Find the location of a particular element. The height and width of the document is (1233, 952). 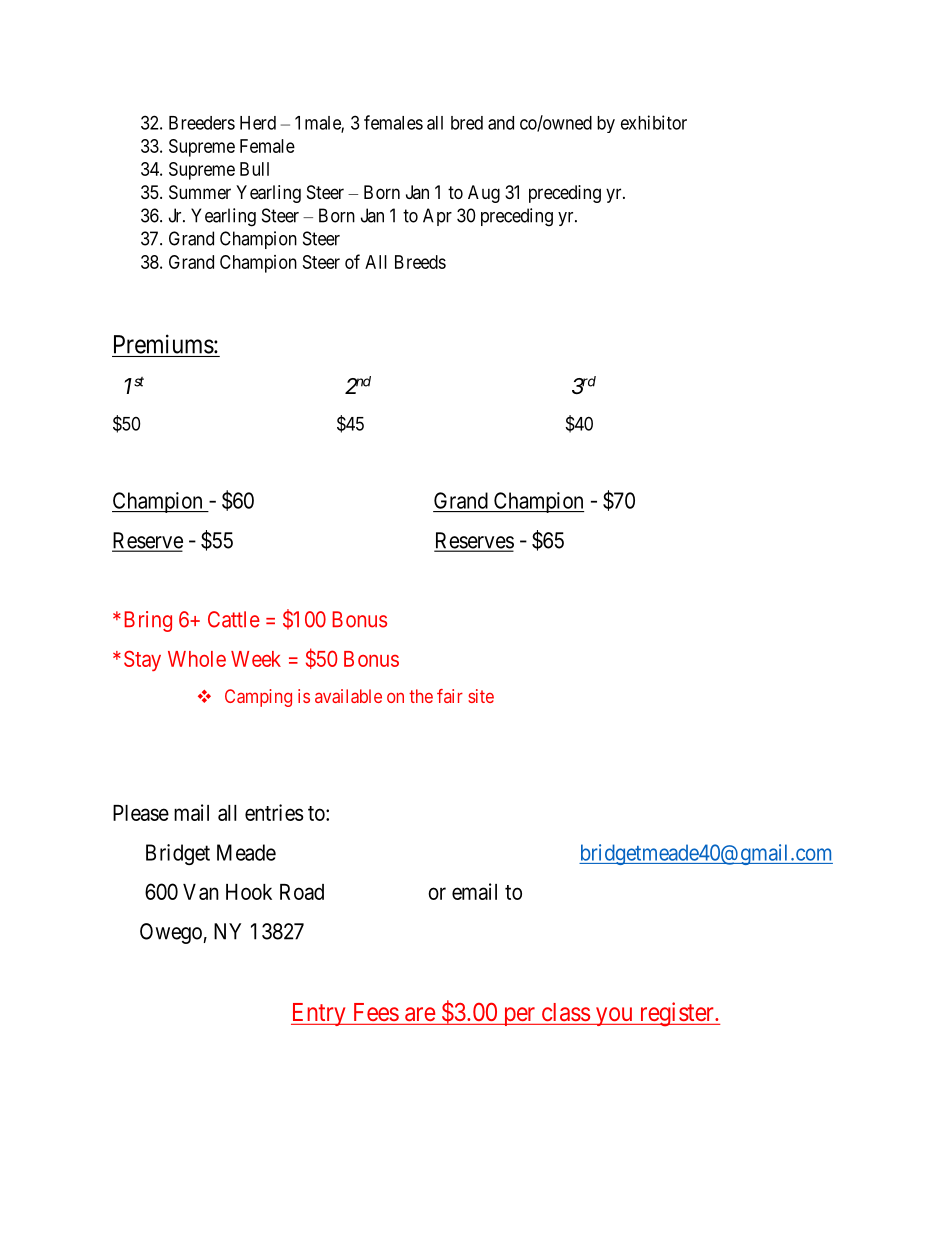

Van is located at coordinates (201, 892).
